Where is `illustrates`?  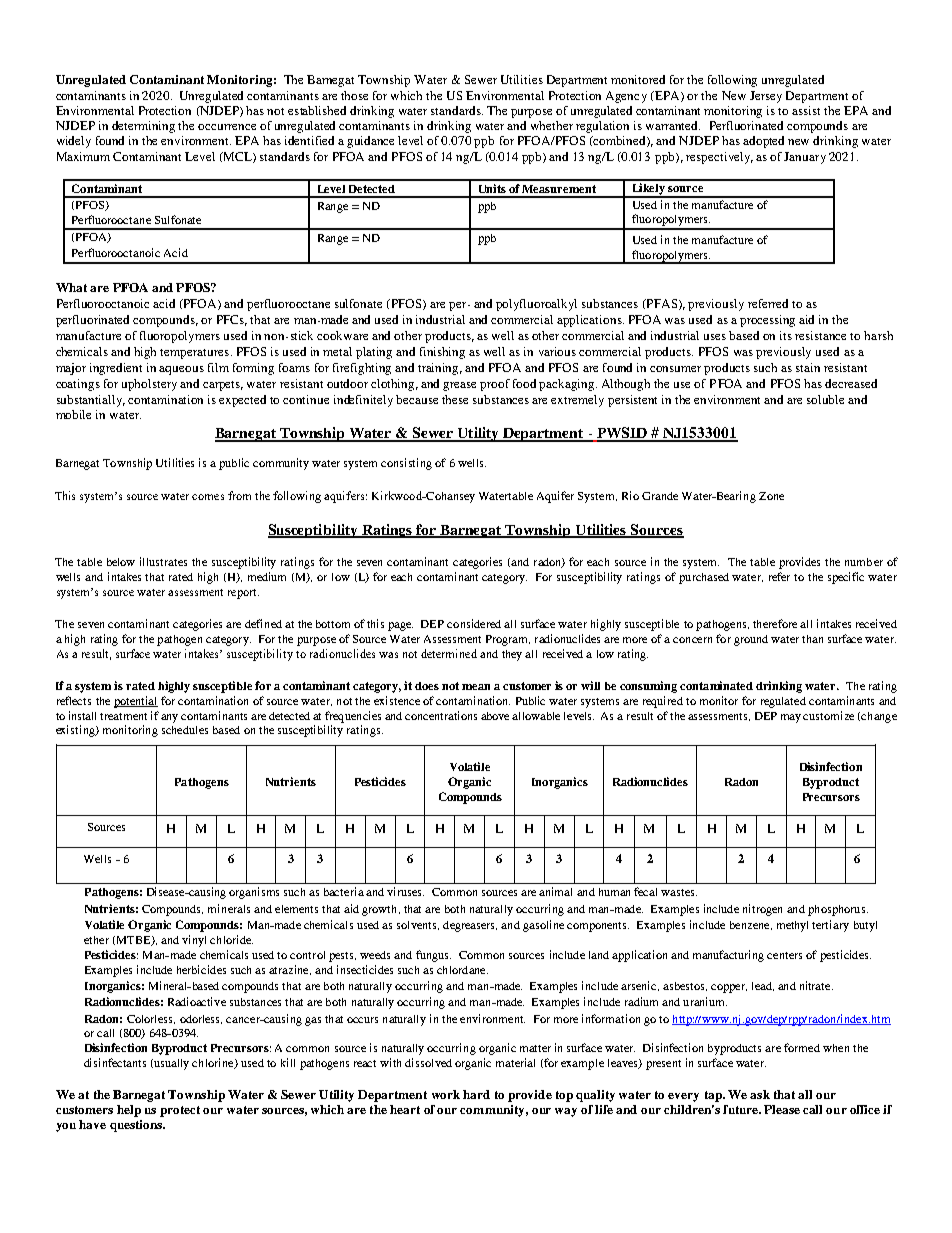 illustrates is located at coordinates (163, 561).
